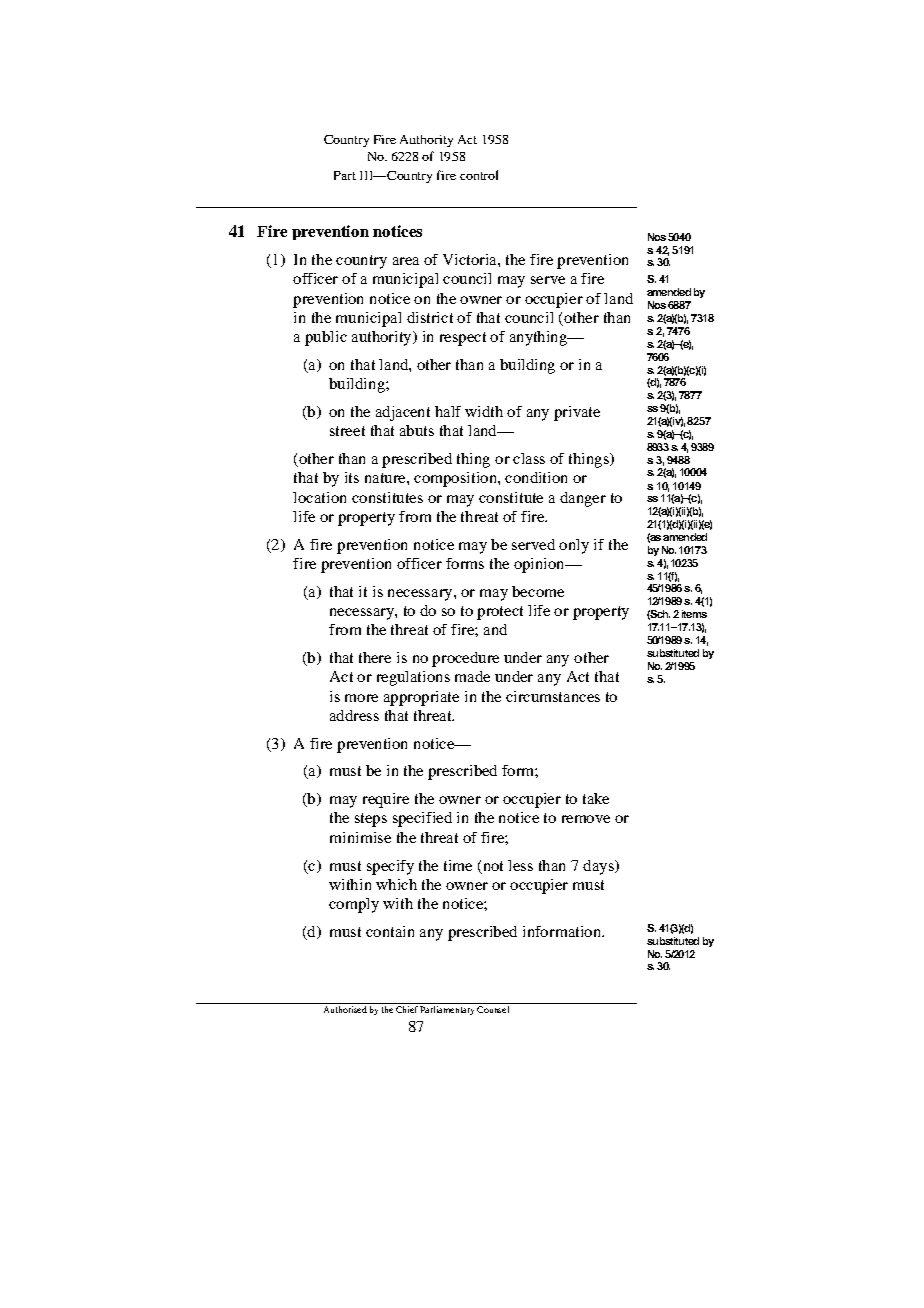  What do you see at coordinates (386, 800) in the screenshot?
I see `require` at bounding box center [386, 800].
